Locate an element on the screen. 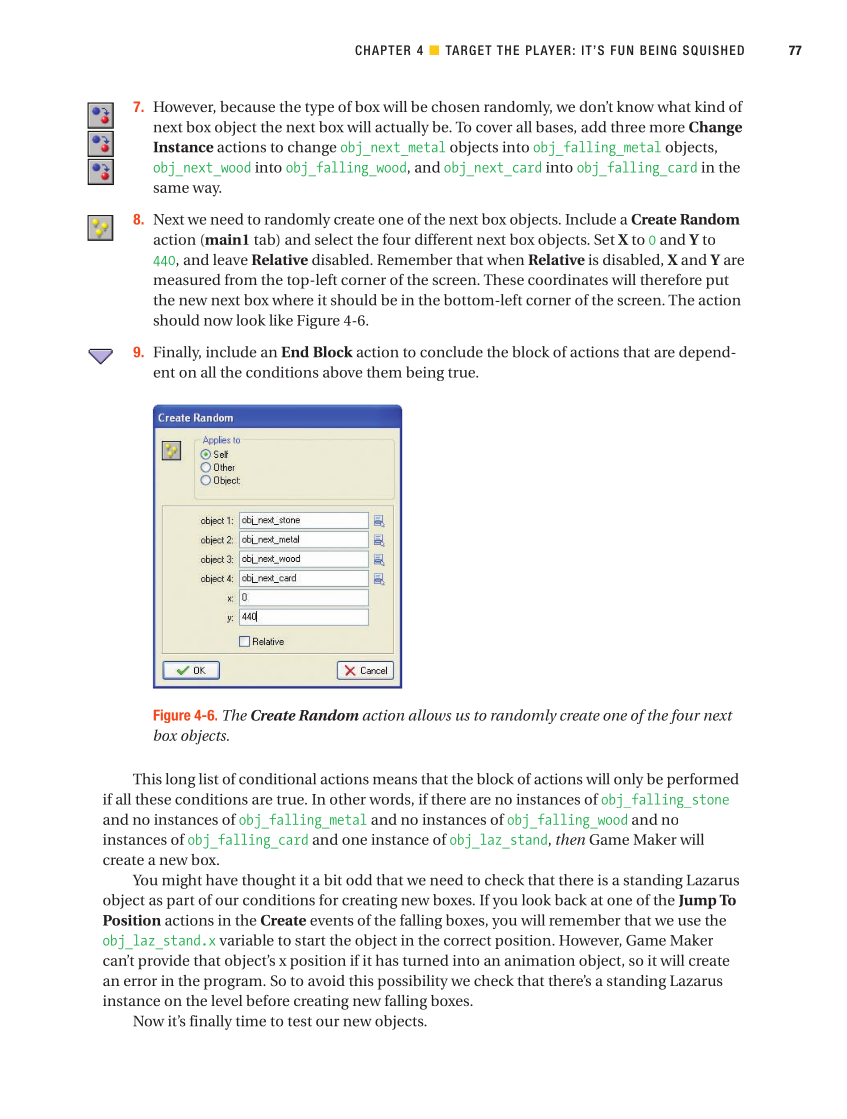 The width and height of the screenshot is (847, 1119). because is located at coordinates (247, 106).
